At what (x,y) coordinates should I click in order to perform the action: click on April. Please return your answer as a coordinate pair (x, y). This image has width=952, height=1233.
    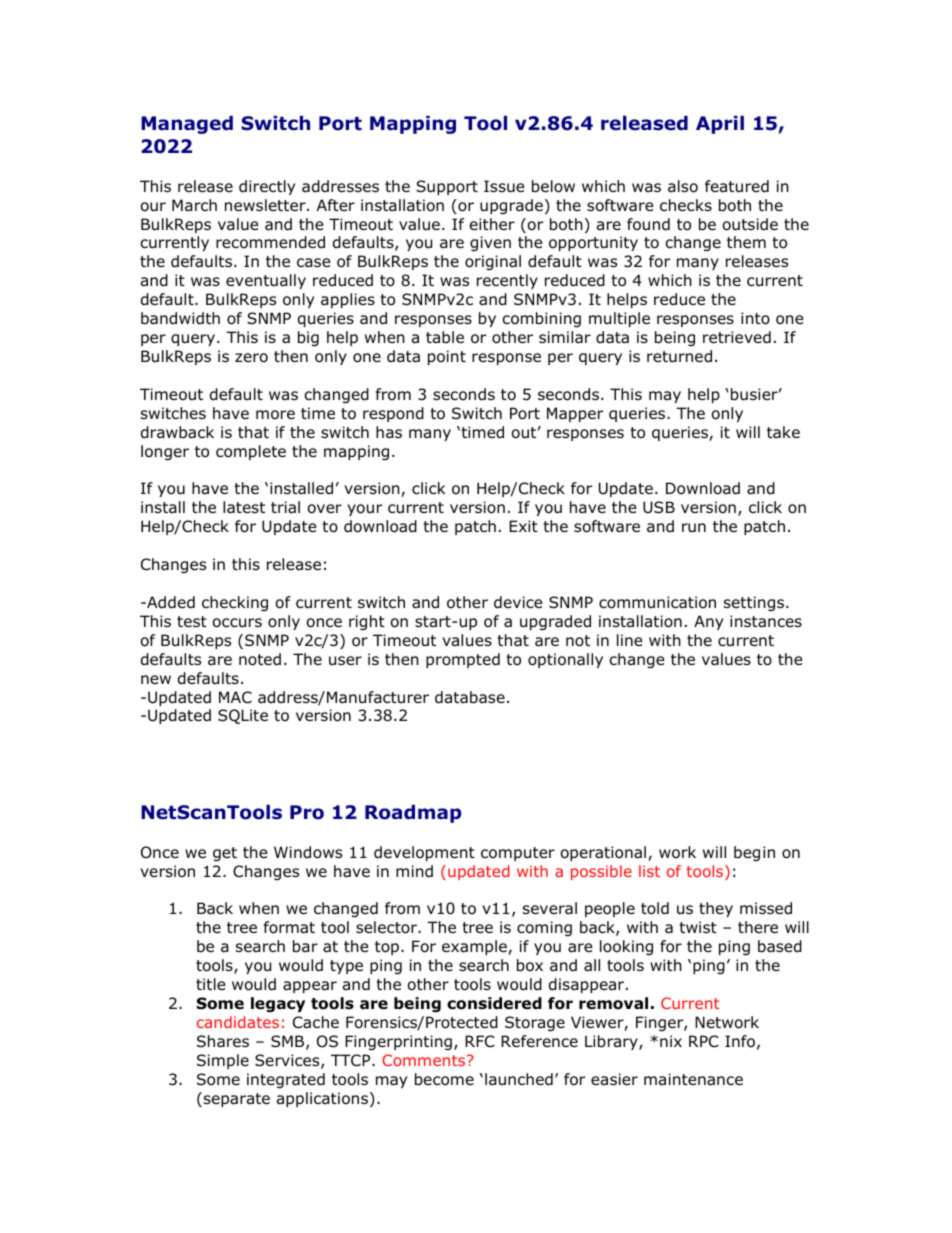
    Looking at the image, I should click on (720, 125).
